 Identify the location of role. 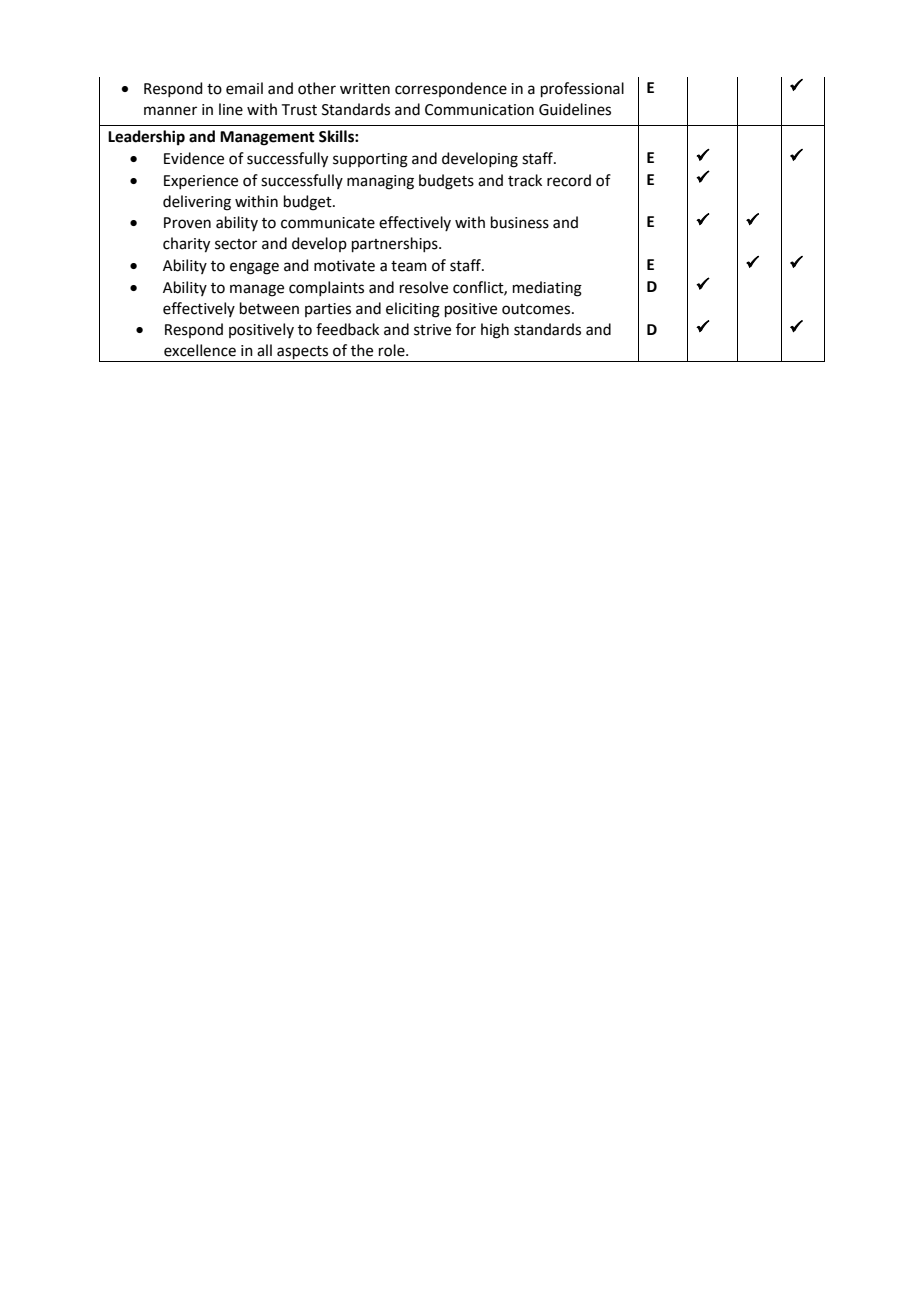
(393, 350).
